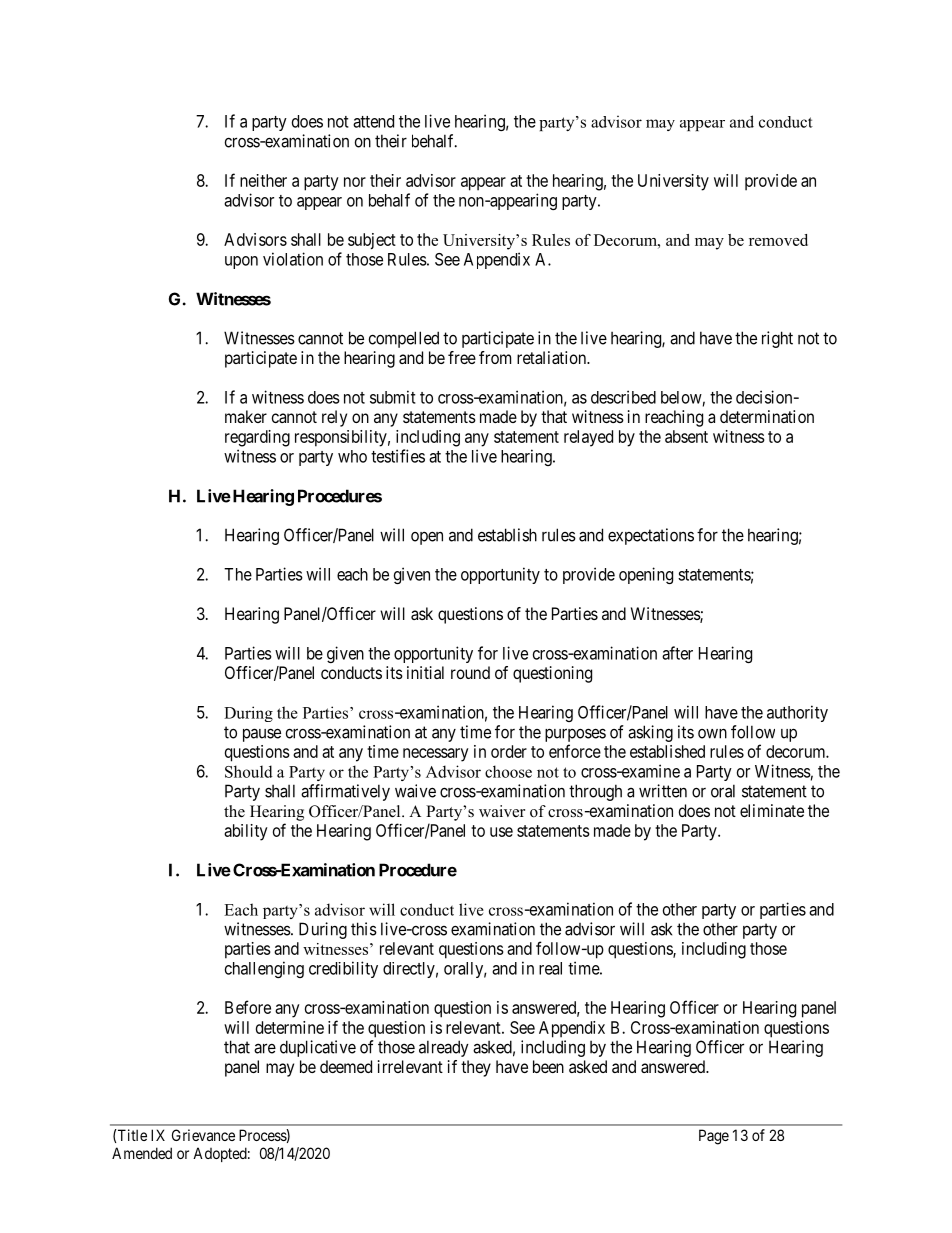  I want to click on Page, so click(714, 1137).
